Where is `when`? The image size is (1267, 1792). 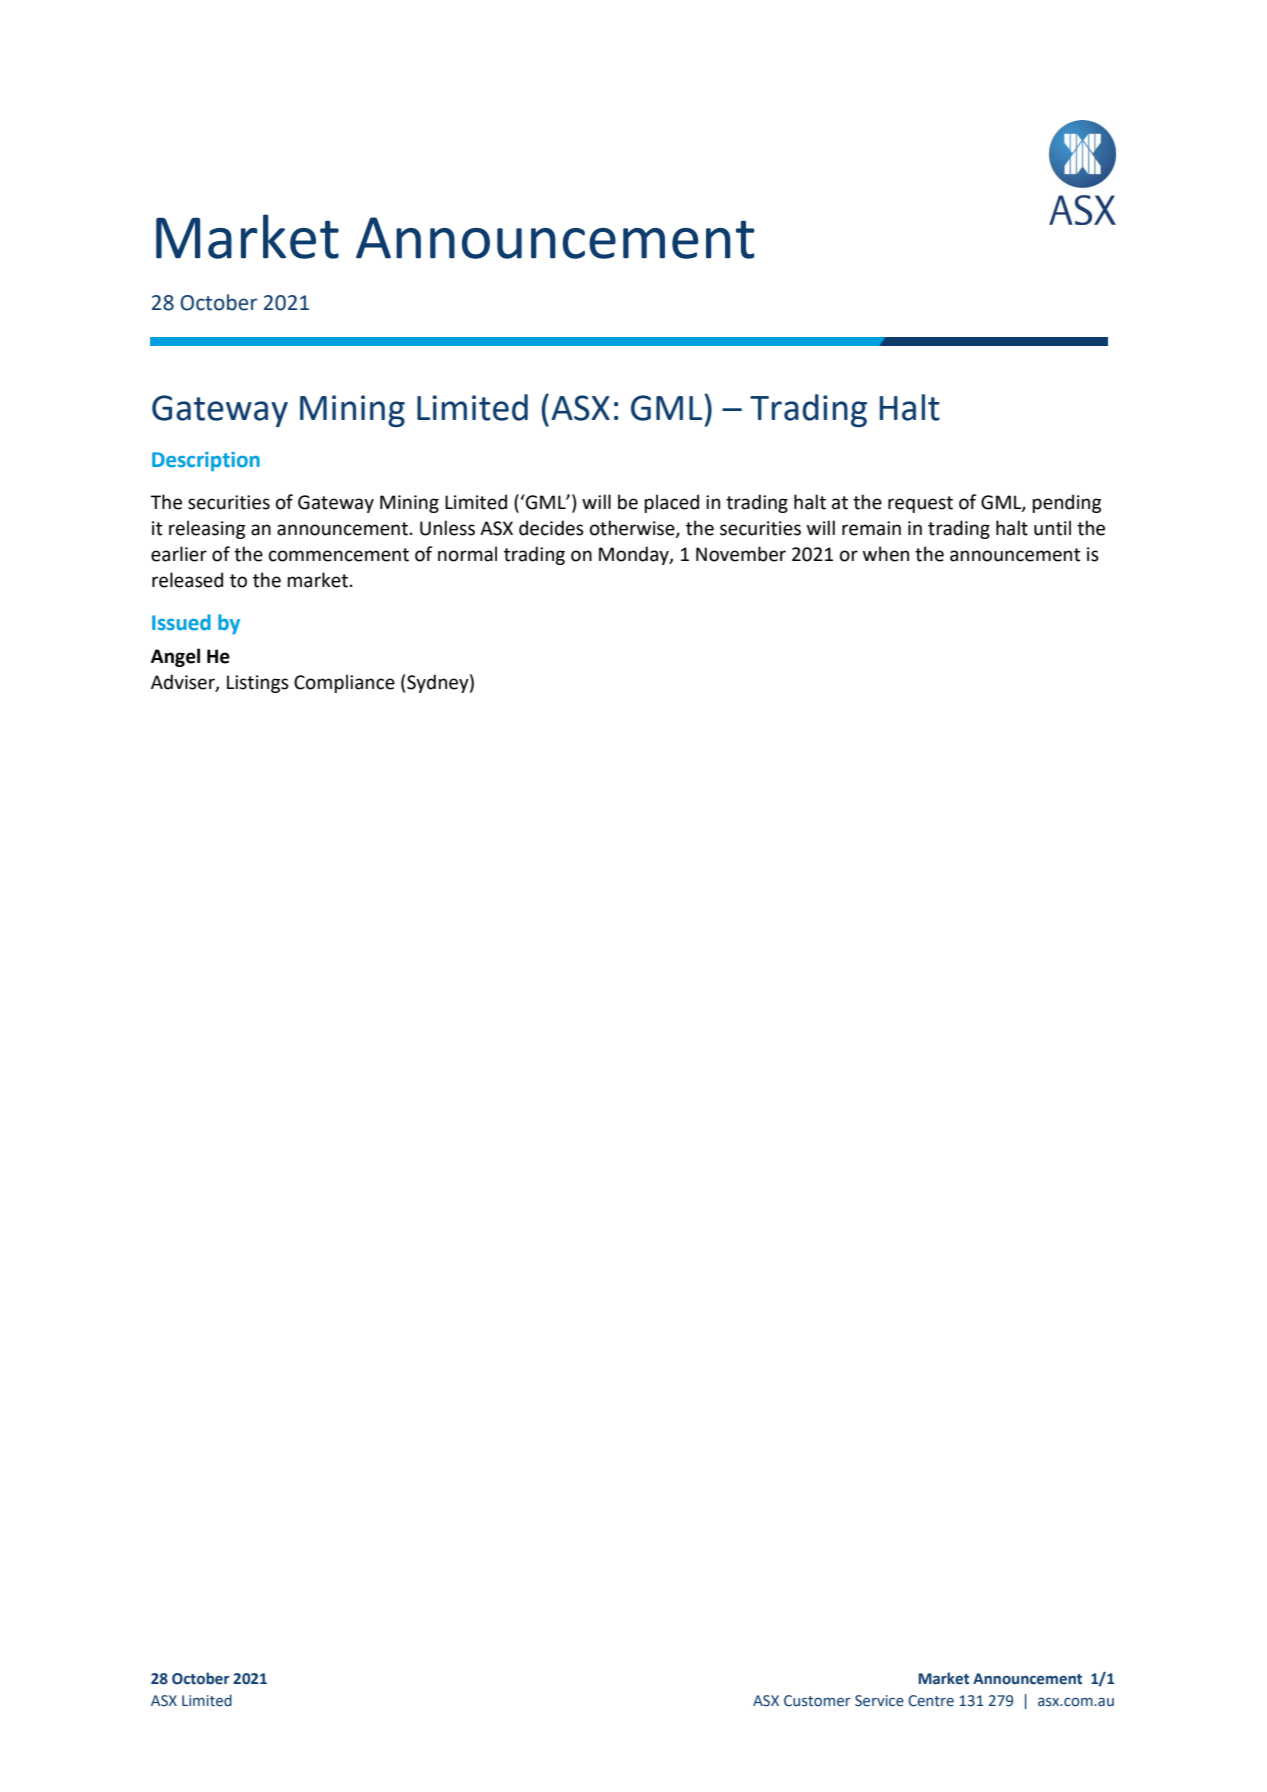
when is located at coordinates (886, 554).
